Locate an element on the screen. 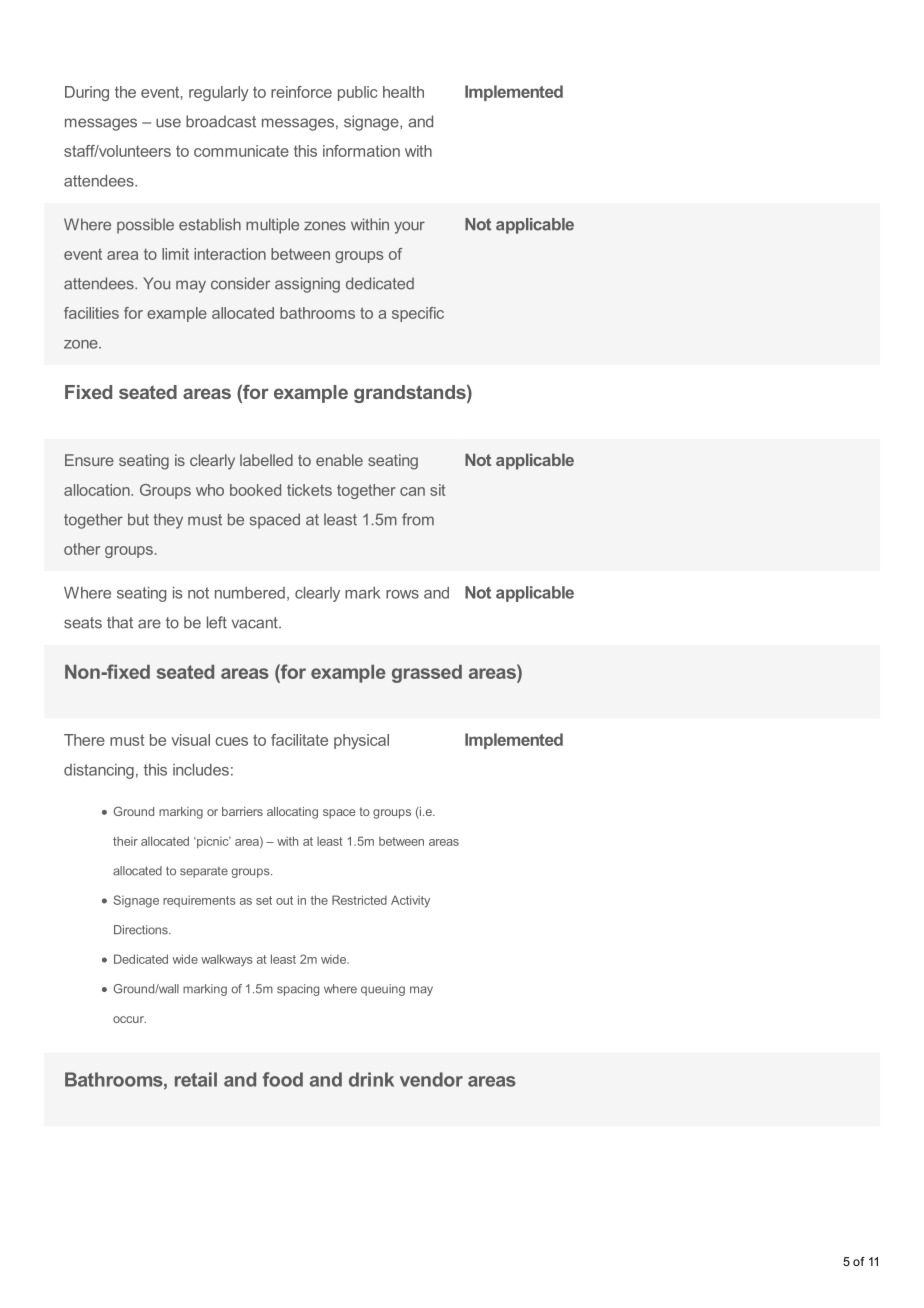  set is located at coordinates (264, 900).
